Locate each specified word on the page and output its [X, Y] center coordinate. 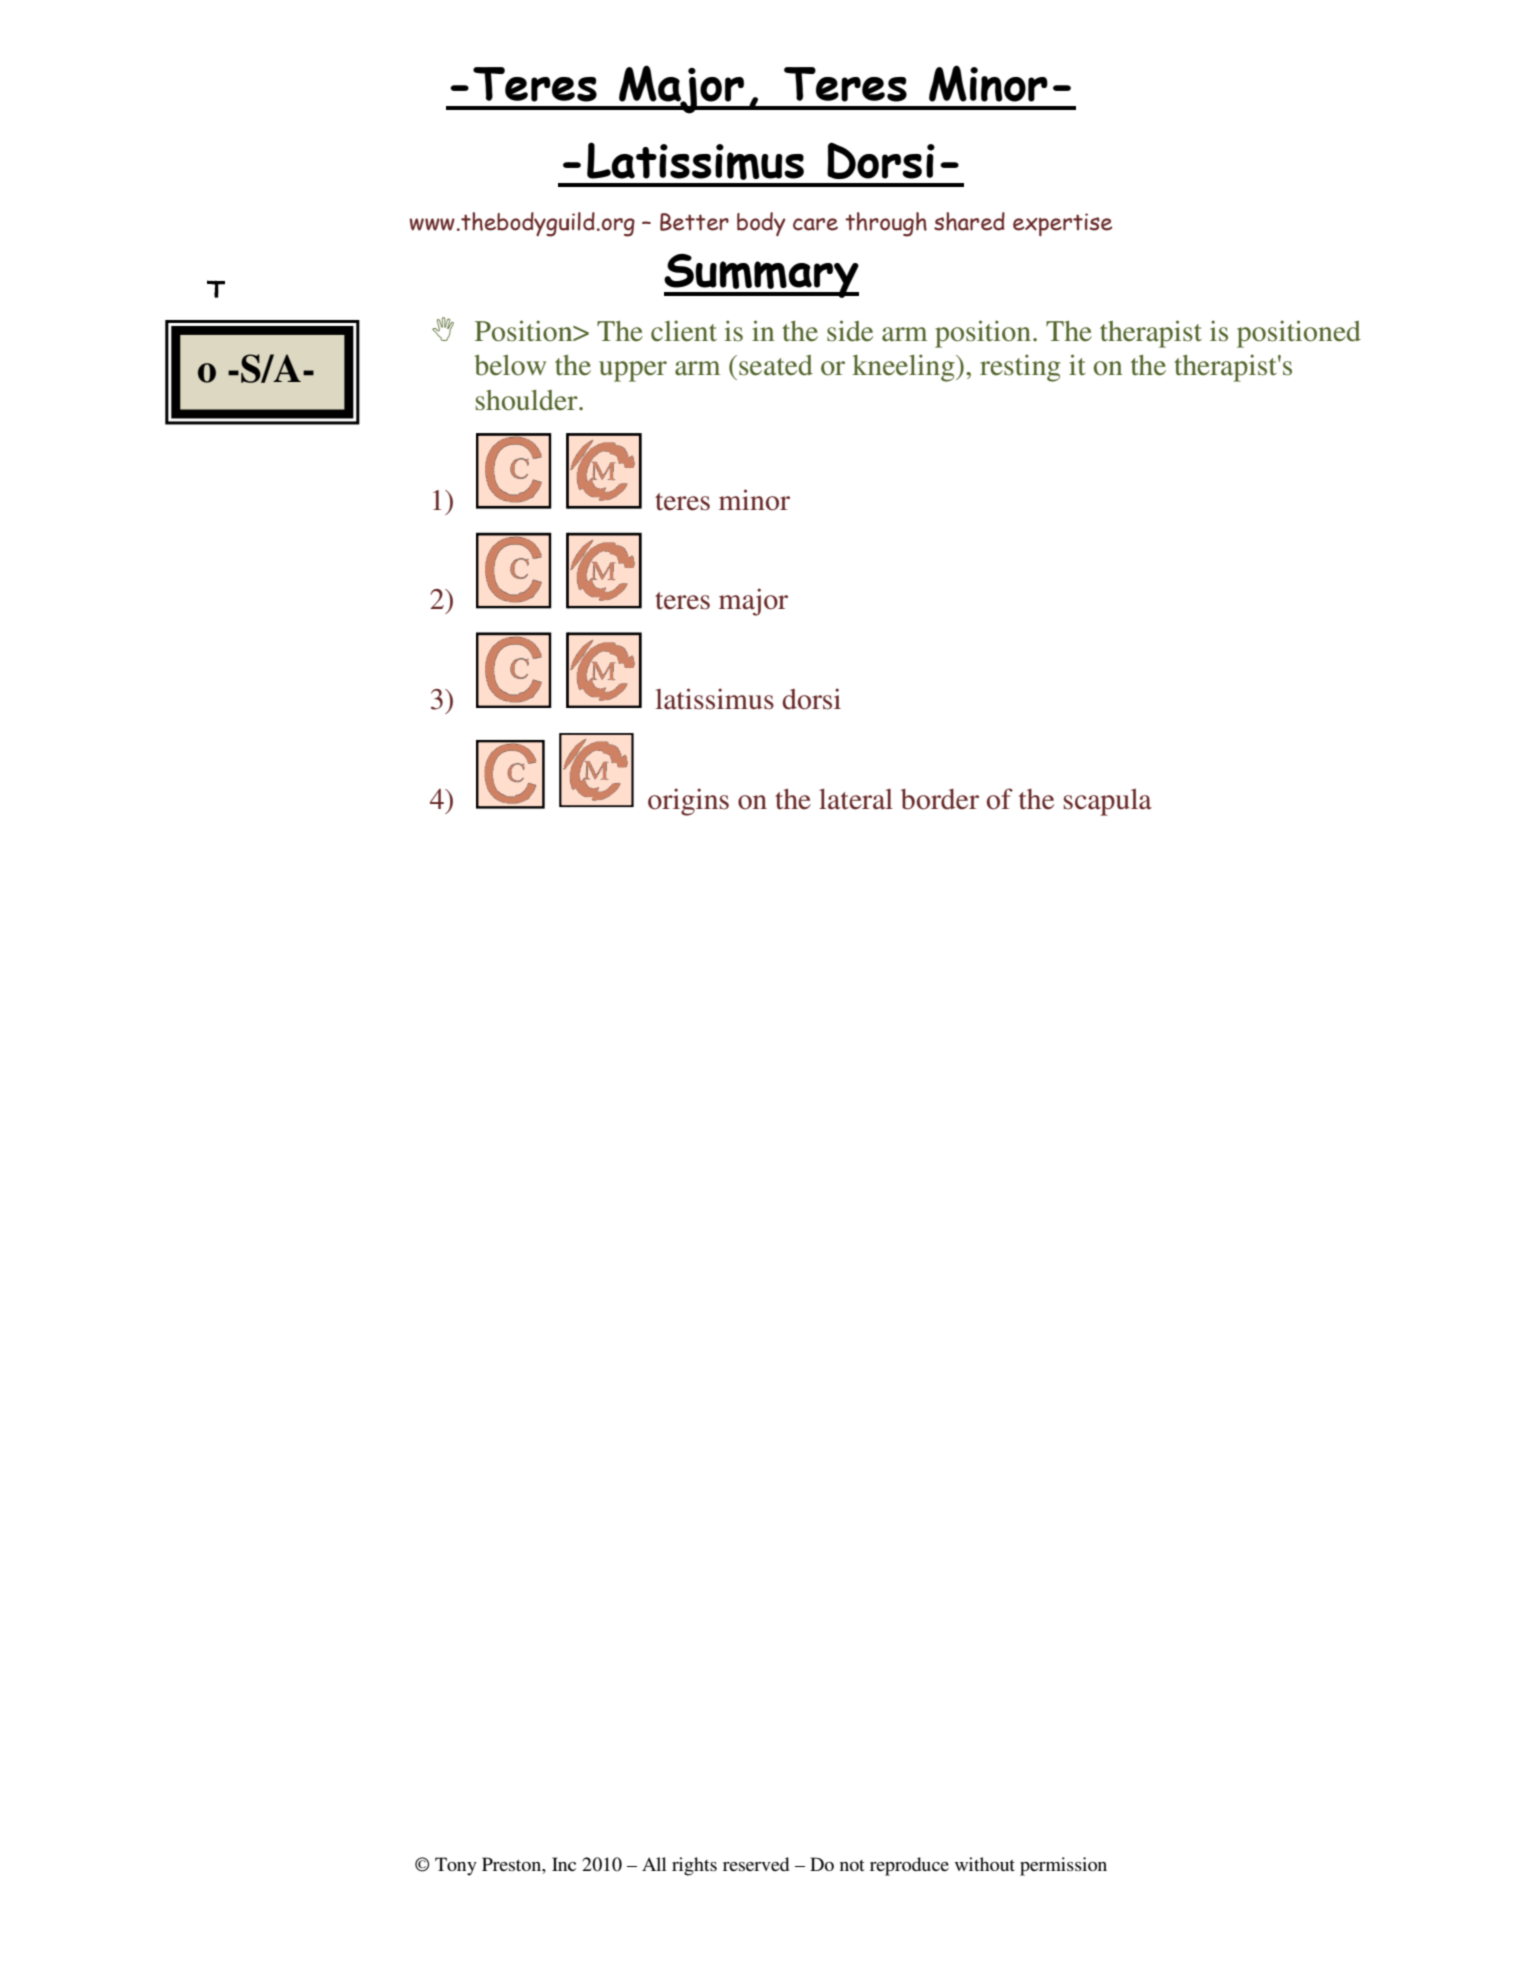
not [852, 1865]
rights [694, 1866]
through [886, 224]
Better [694, 222]
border [940, 799]
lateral [856, 799]
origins [688, 802]
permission [1063, 1866]
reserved [756, 1864]
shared [969, 221]
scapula [1108, 802]
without [985, 1864]
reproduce [909, 1866]
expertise [1062, 224]
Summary [761, 276]
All [654, 1864]
